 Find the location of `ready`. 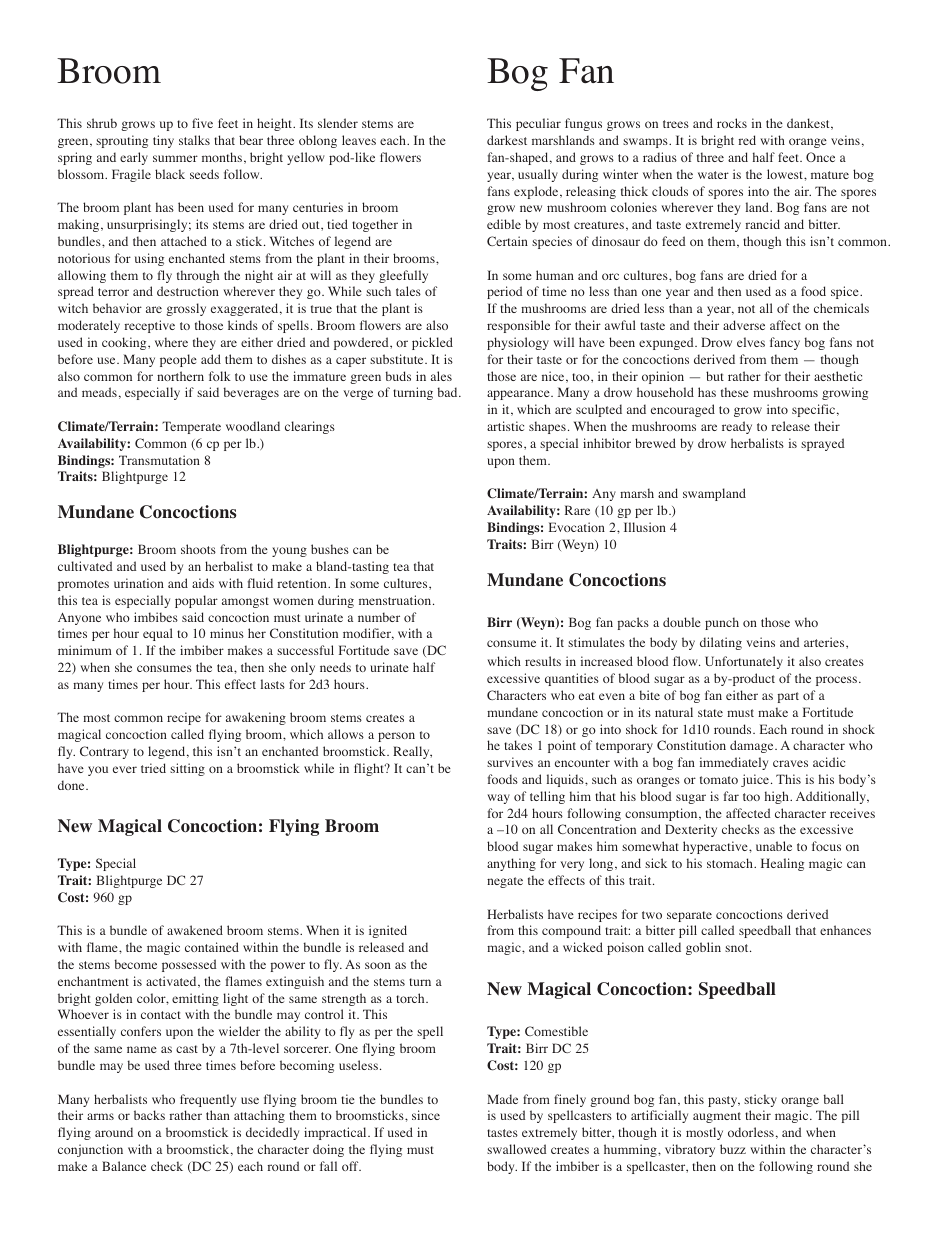

ready is located at coordinates (737, 427).
